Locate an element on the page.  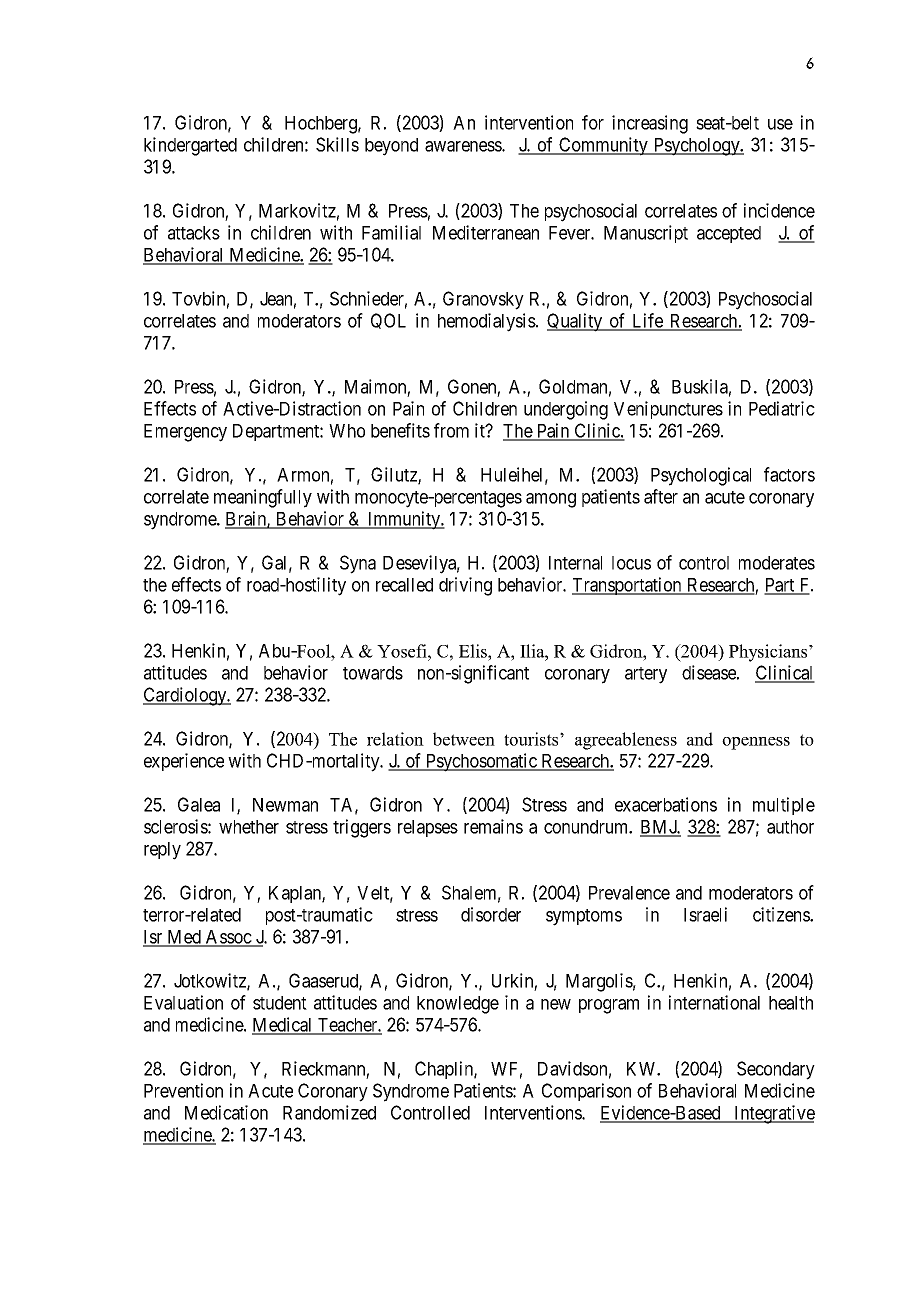
whether is located at coordinates (249, 827).
